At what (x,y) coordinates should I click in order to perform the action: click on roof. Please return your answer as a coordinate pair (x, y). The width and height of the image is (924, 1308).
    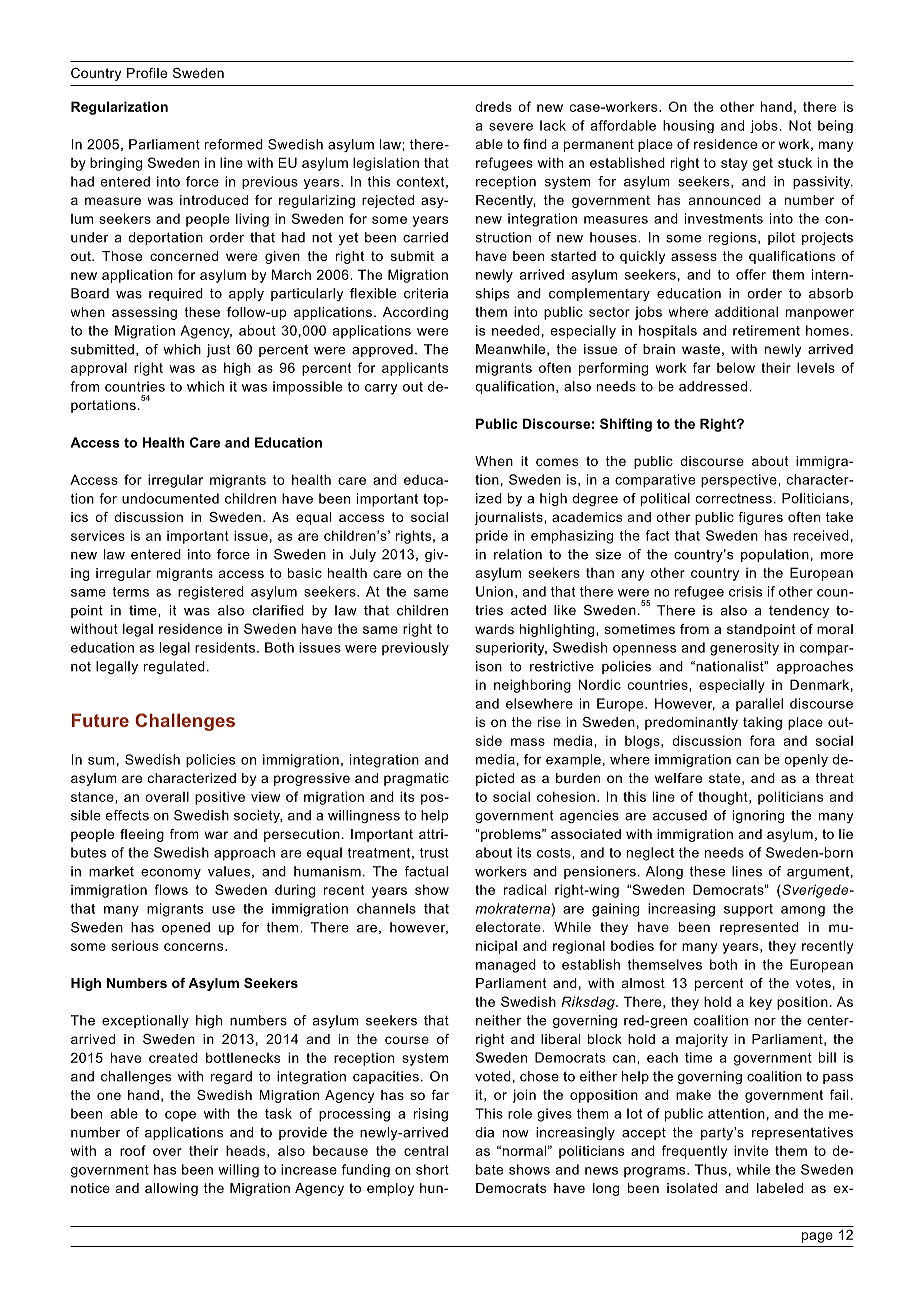
    Looking at the image, I should click on (133, 1150).
